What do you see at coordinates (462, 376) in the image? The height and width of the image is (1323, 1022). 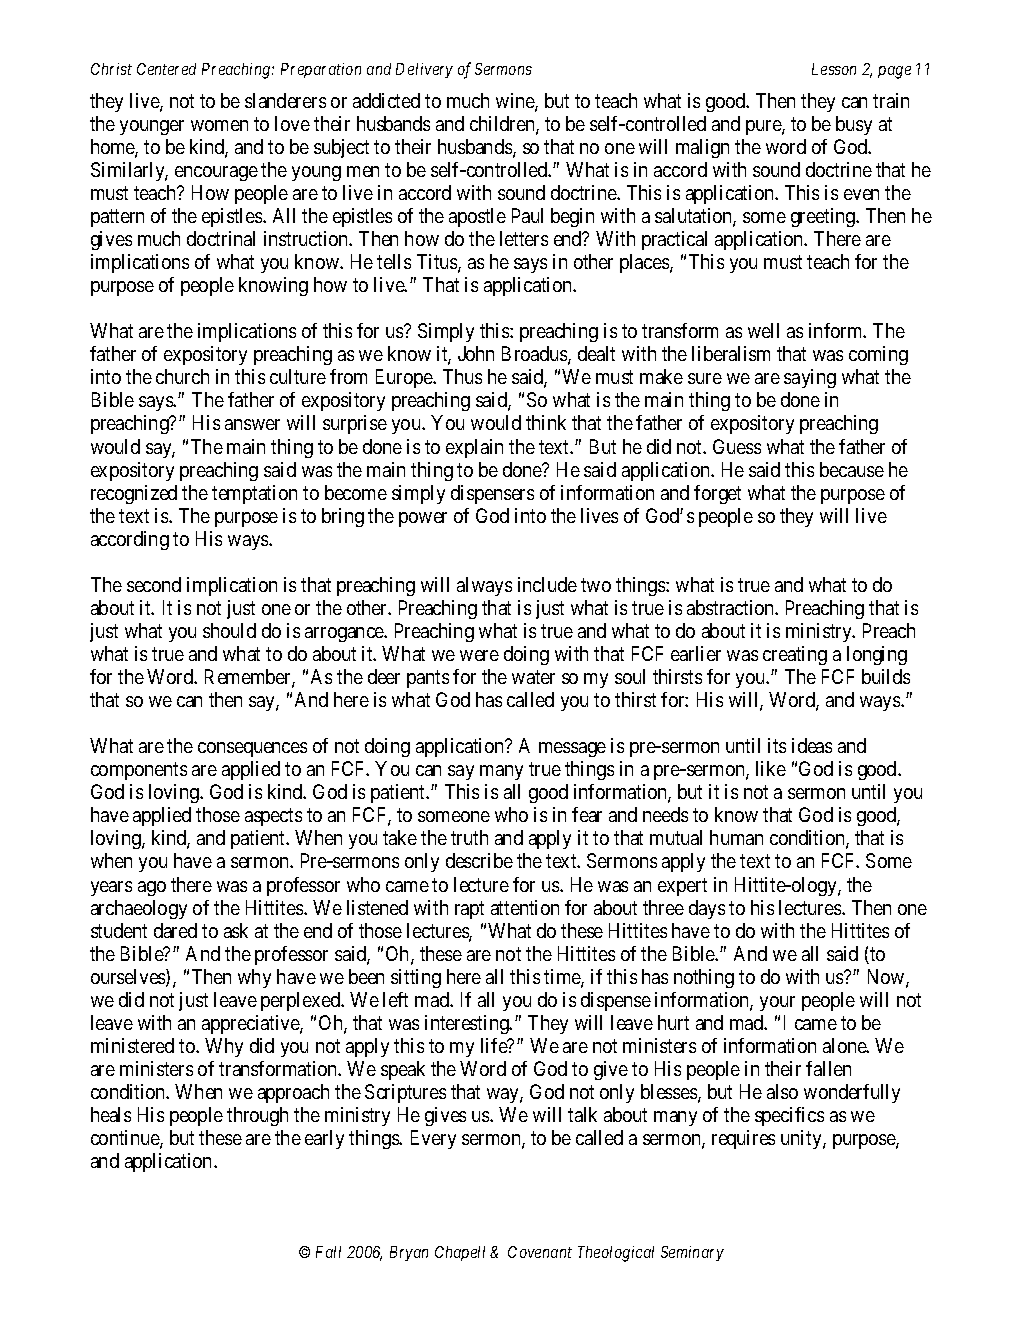 I see `Thus` at bounding box center [462, 376].
